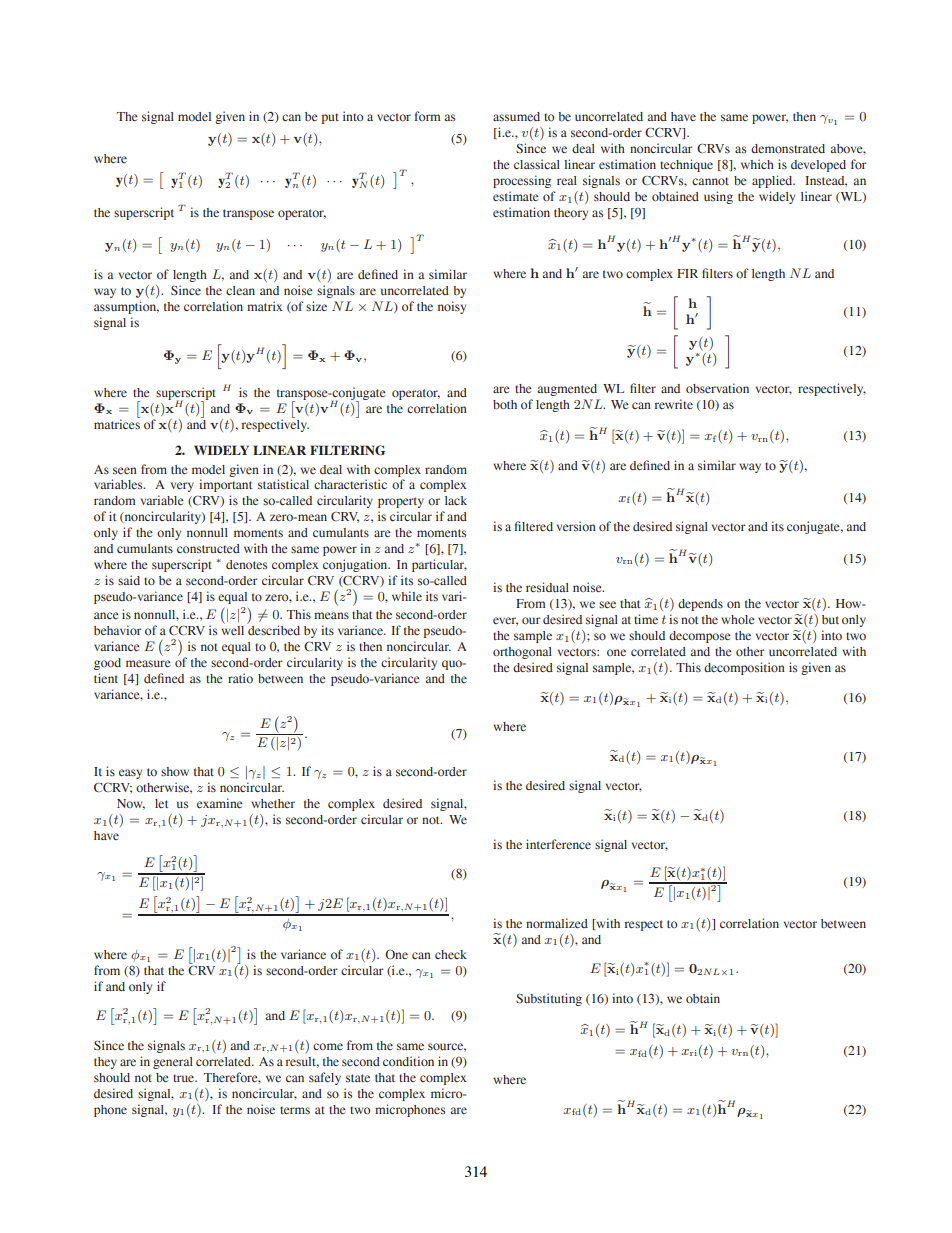 Image resolution: width=952 pixels, height=1233 pixels. I want to click on well, so click(232, 629).
